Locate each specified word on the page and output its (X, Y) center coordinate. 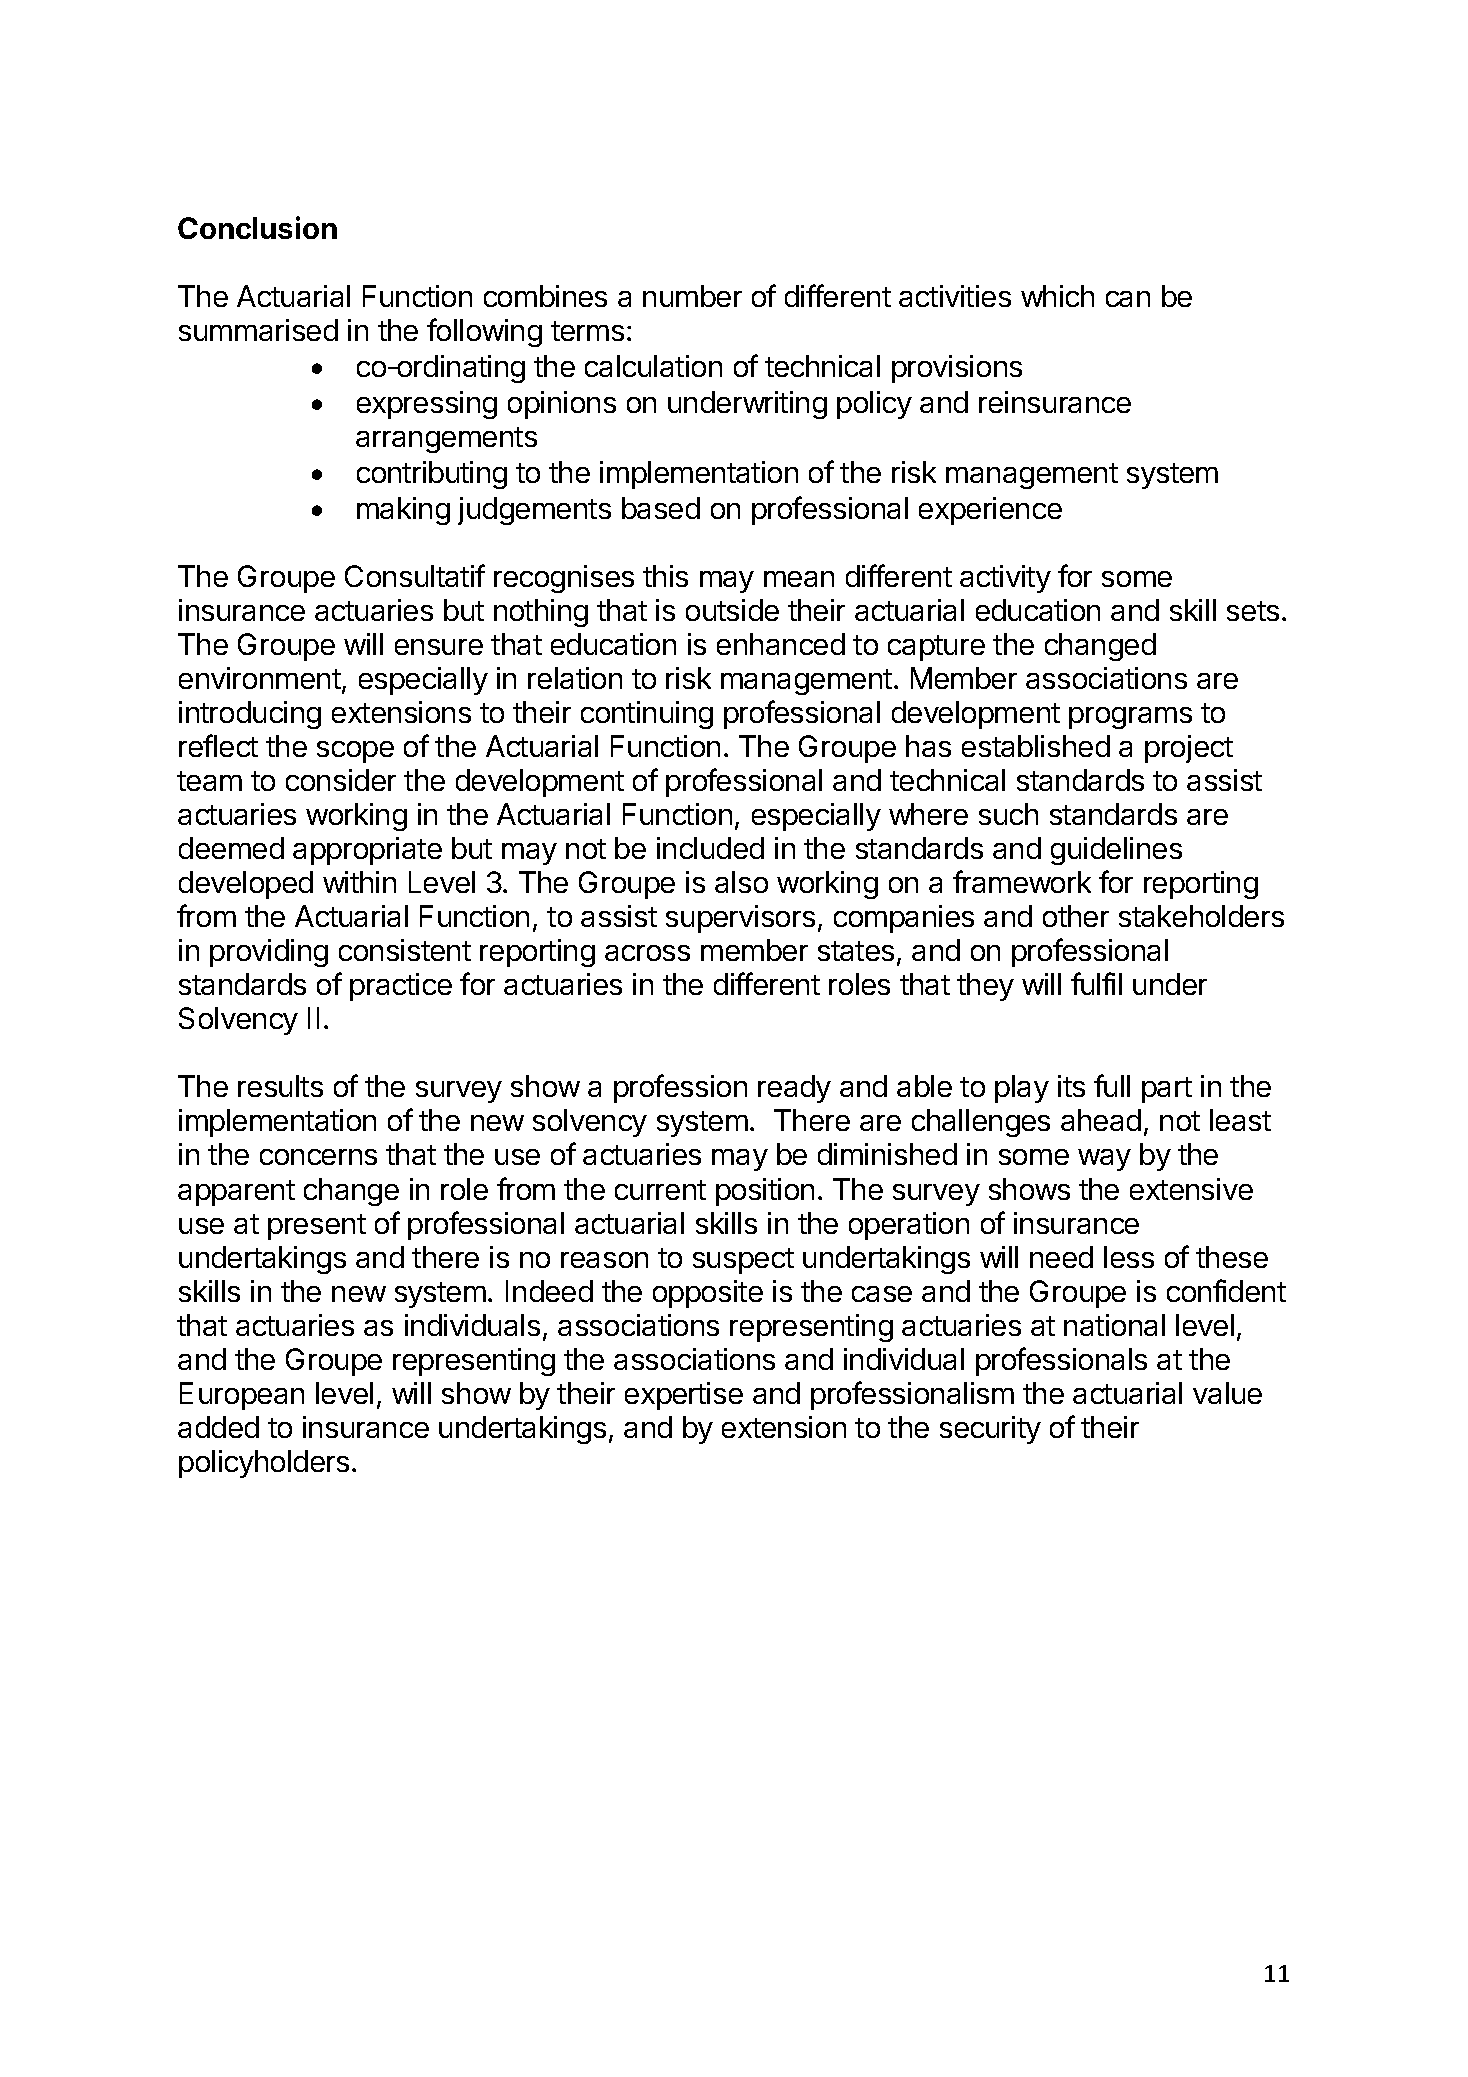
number (692, 296)
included (710, 848)
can (1128, 299)
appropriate (367, 851)
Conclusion (257, 227)
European (242, 1396)
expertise (684, 1396)
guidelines (1116, 851)
